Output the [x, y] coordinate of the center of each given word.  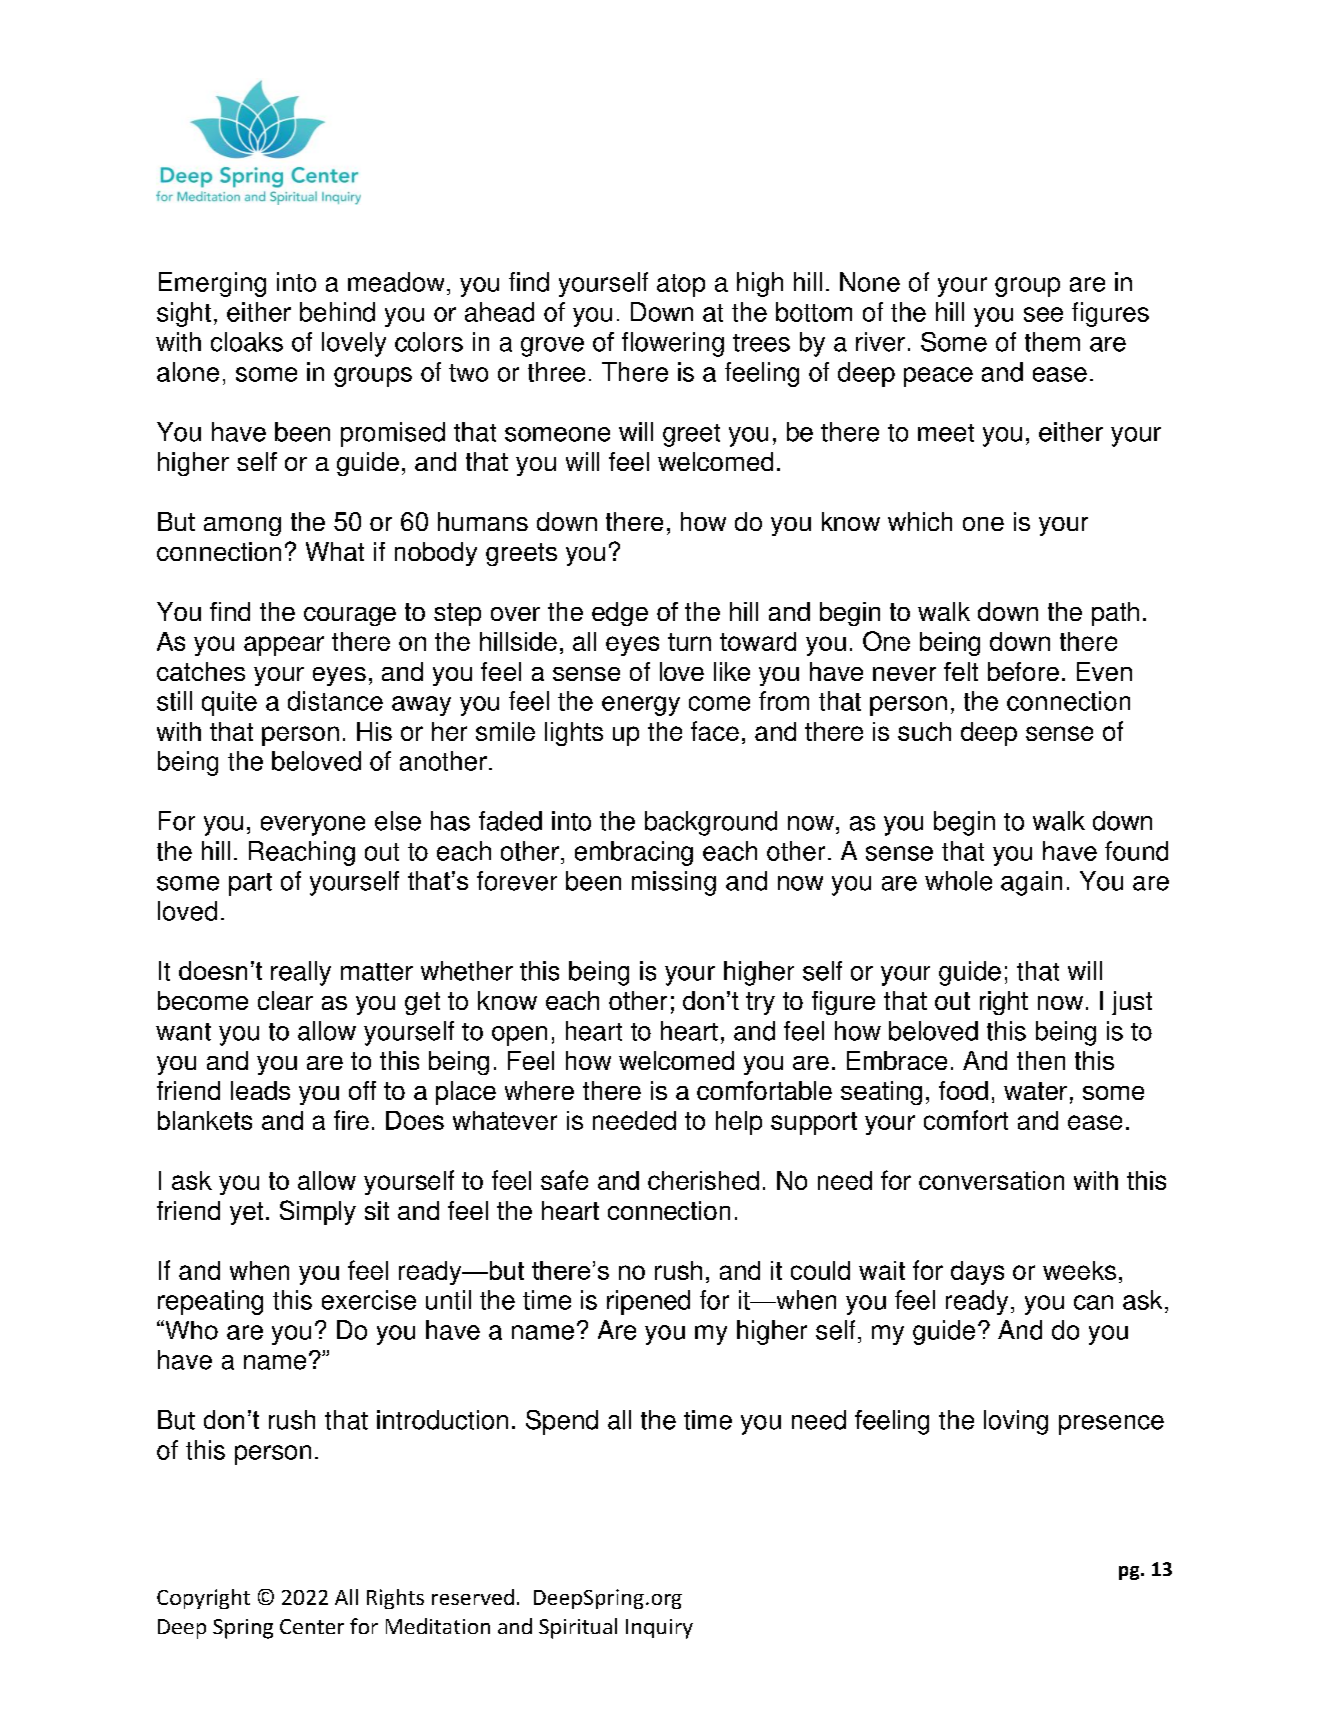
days [977, 1273]
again [1031, 883]
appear [284, 646]
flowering [673, 344]
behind [337, 312]
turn [689, 642]
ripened [648, 1302]
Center [312, 1626]
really [301, 973]
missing [674, 883]
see [1043, 314]
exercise [369, 1300]
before [1023, 671]
